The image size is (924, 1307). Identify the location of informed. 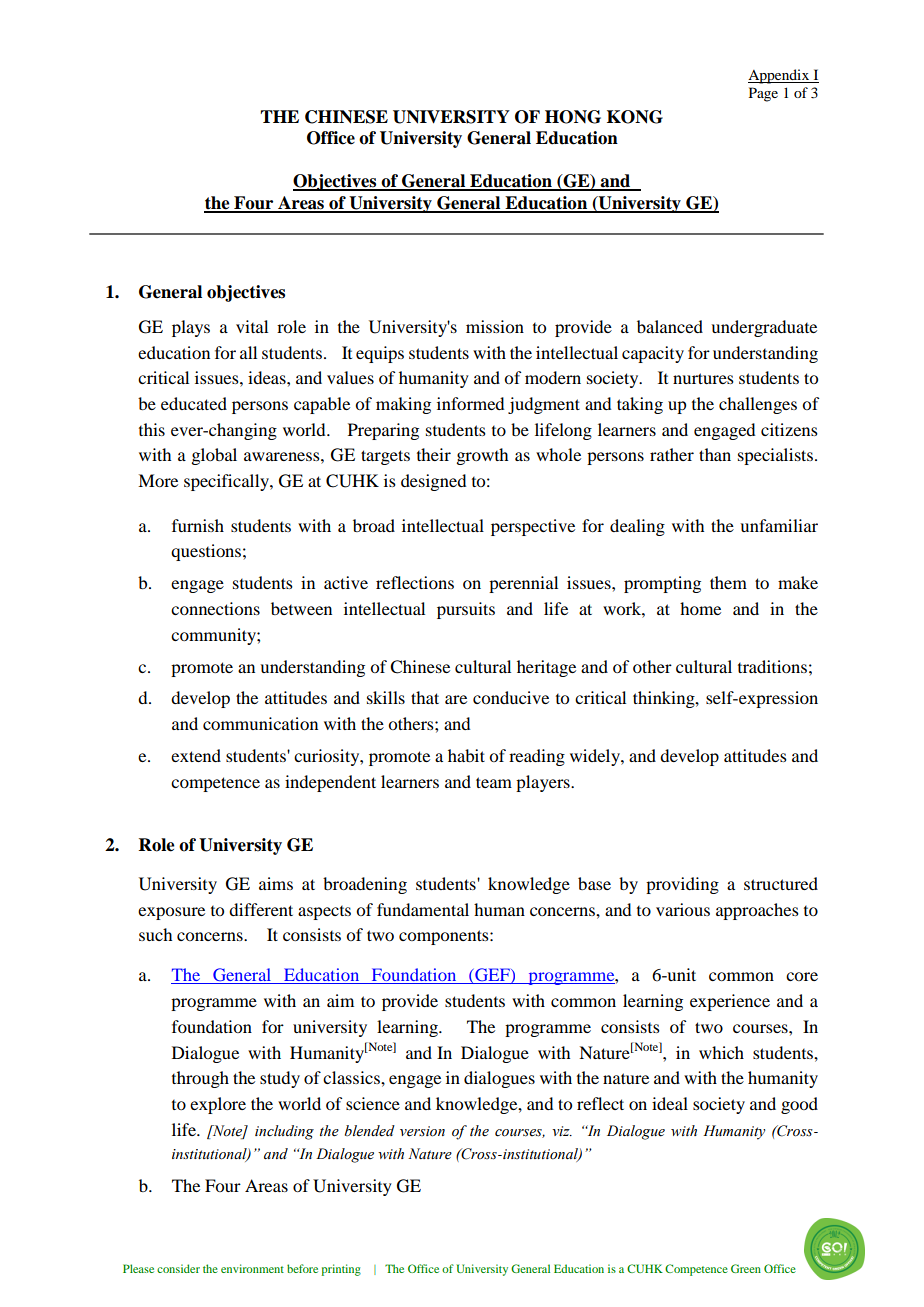
(470, 403).
